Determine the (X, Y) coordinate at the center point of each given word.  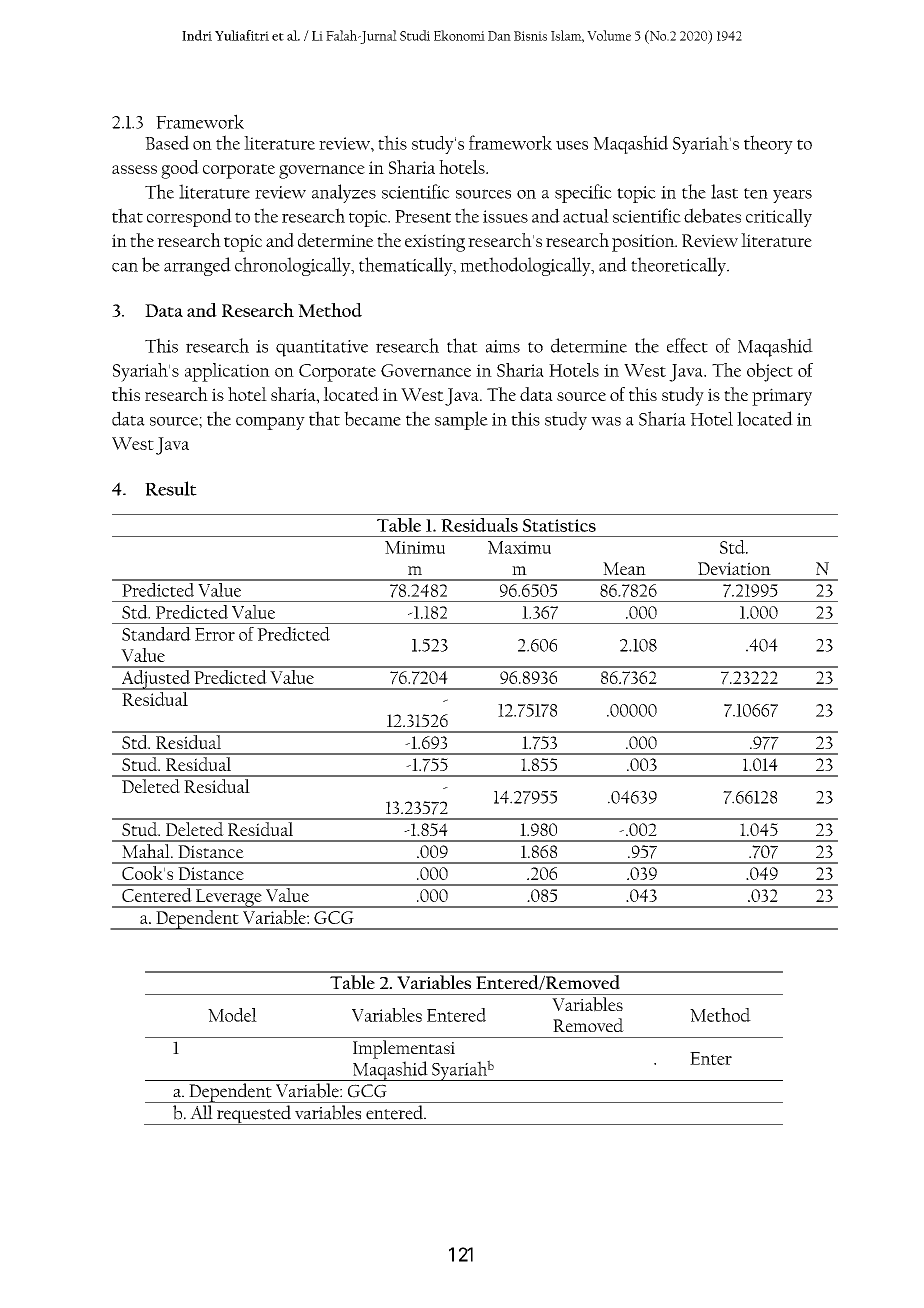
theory (768, 144)
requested (254, 1115)
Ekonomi (459, 35)
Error (215, 634)
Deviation (734, 568)
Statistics (559, 525)
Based (167, 142)
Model (232, 1015)
